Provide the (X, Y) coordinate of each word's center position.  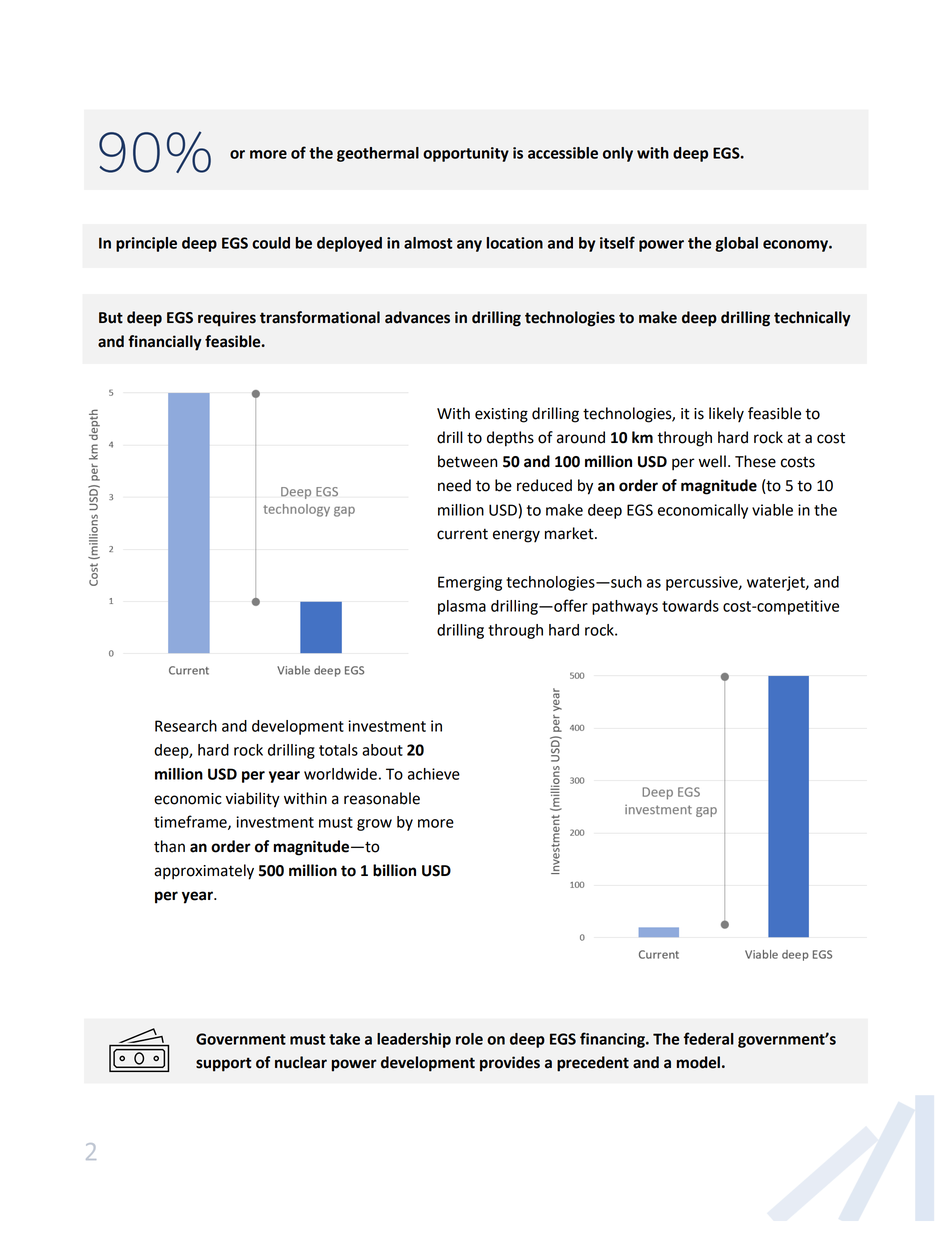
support (223, 1064)
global (736, 244)
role (469, 1039)
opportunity (466, 154)
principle (146, 244)
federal (709, 1038)
